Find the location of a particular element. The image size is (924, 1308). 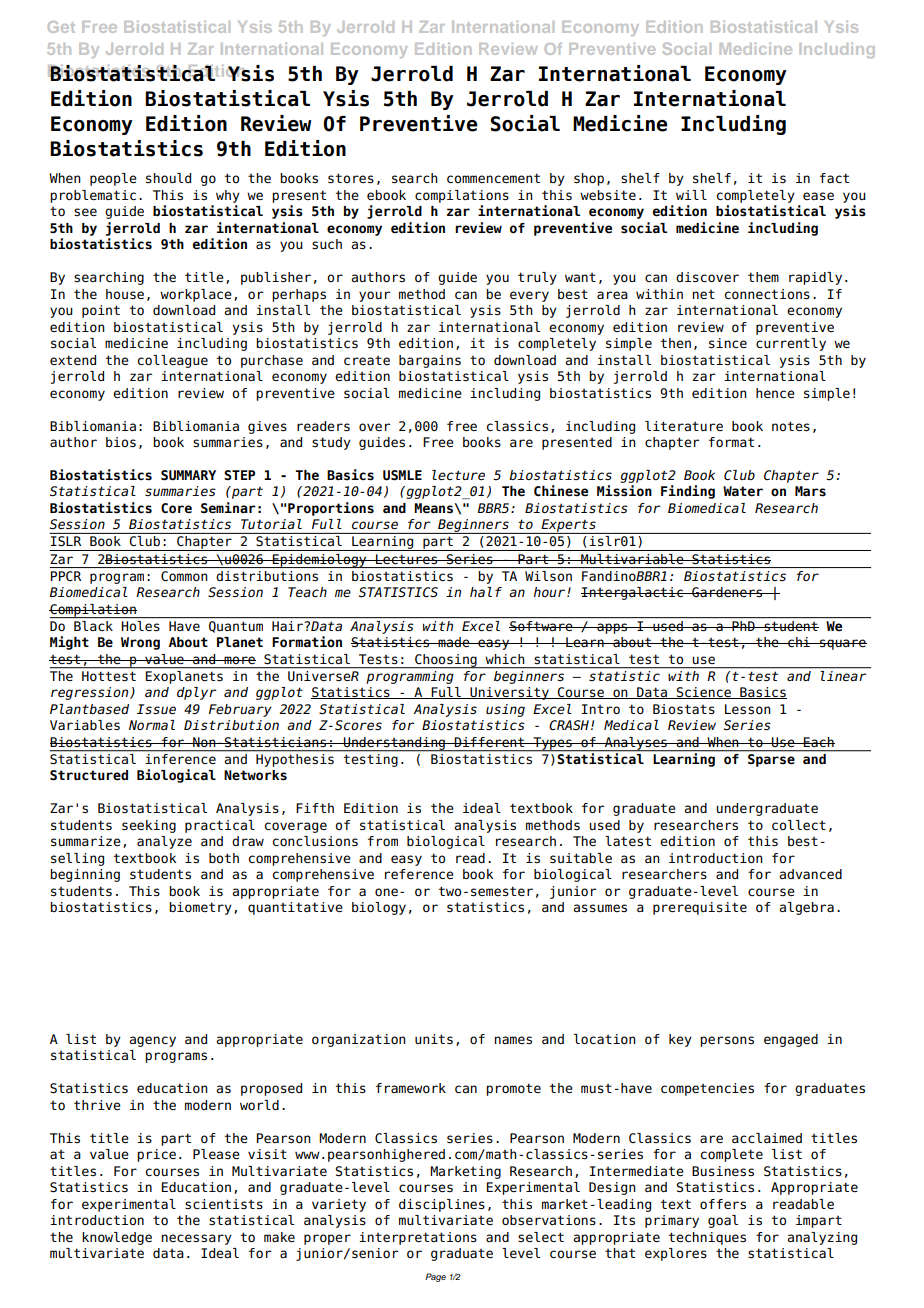

interpretations is located at coordinates (418, 1238).
